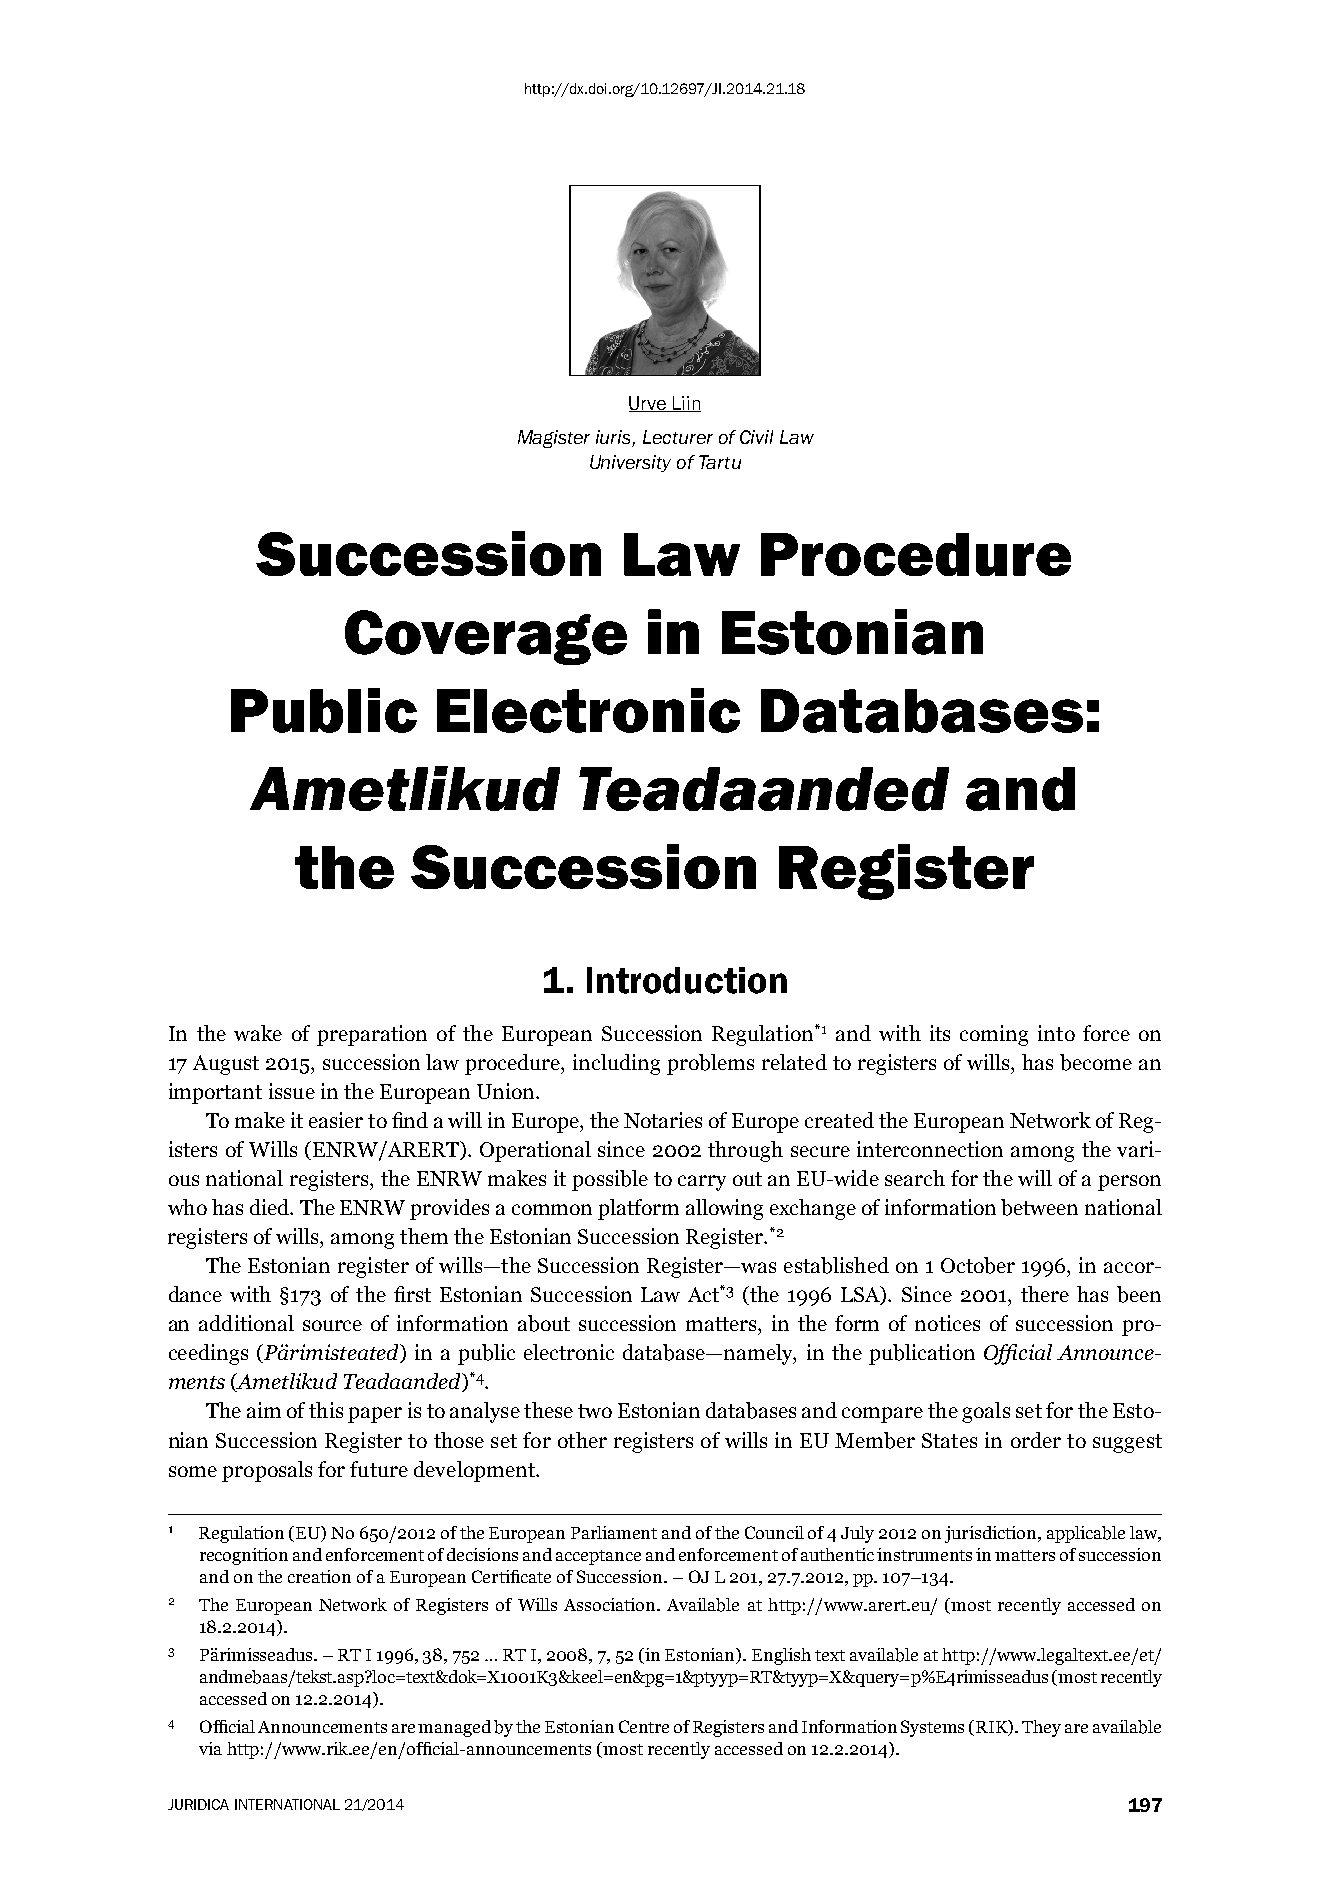  What do you see at coordinates (687, 980) in the document?
I see `Introduction` at bounding box center [687, 980].
